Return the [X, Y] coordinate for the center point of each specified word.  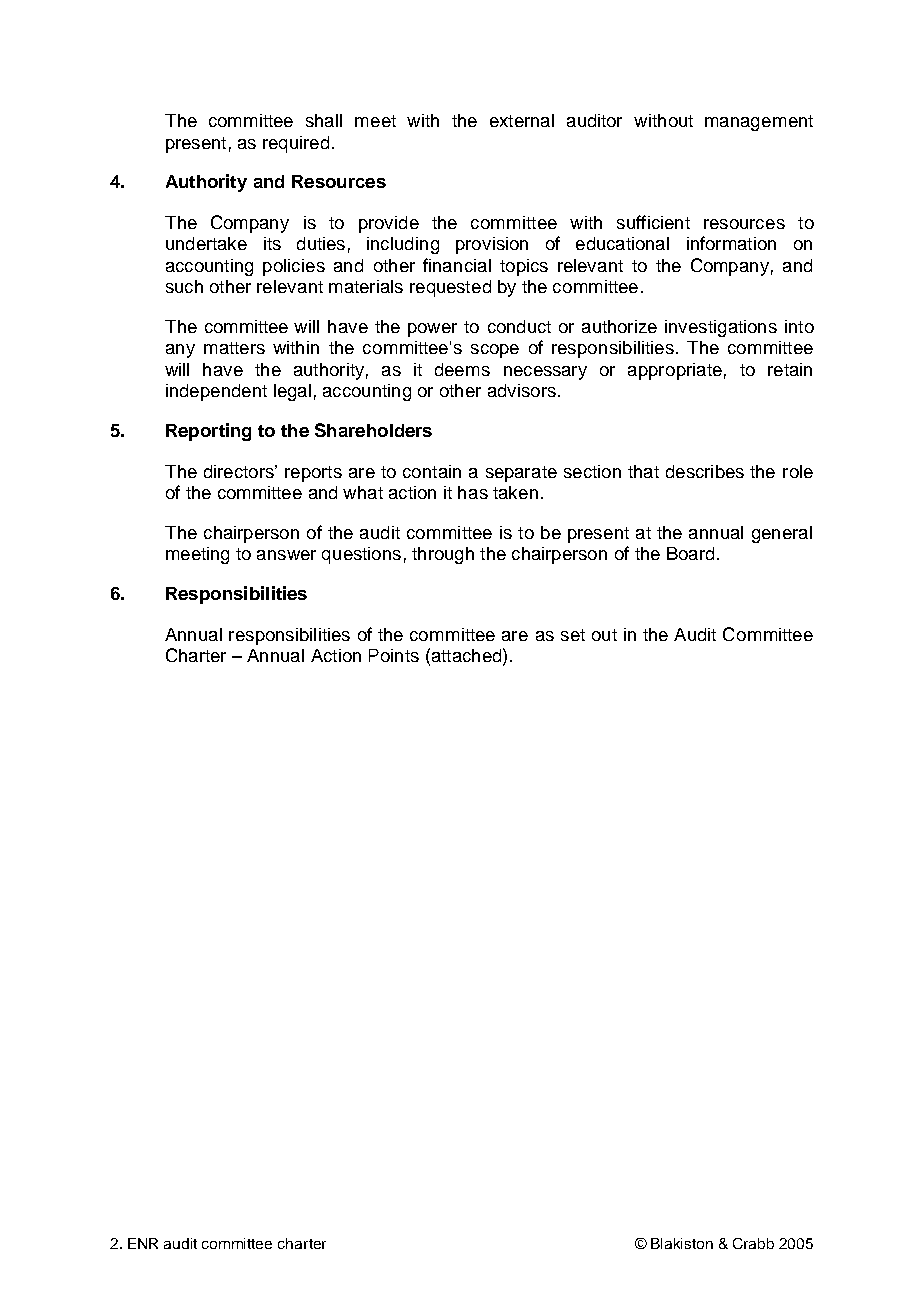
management [759, 123]
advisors [522, 390]
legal [292, 392]
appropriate [675, 371]
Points [394, 655]
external [522, 120]
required [296, 144]
